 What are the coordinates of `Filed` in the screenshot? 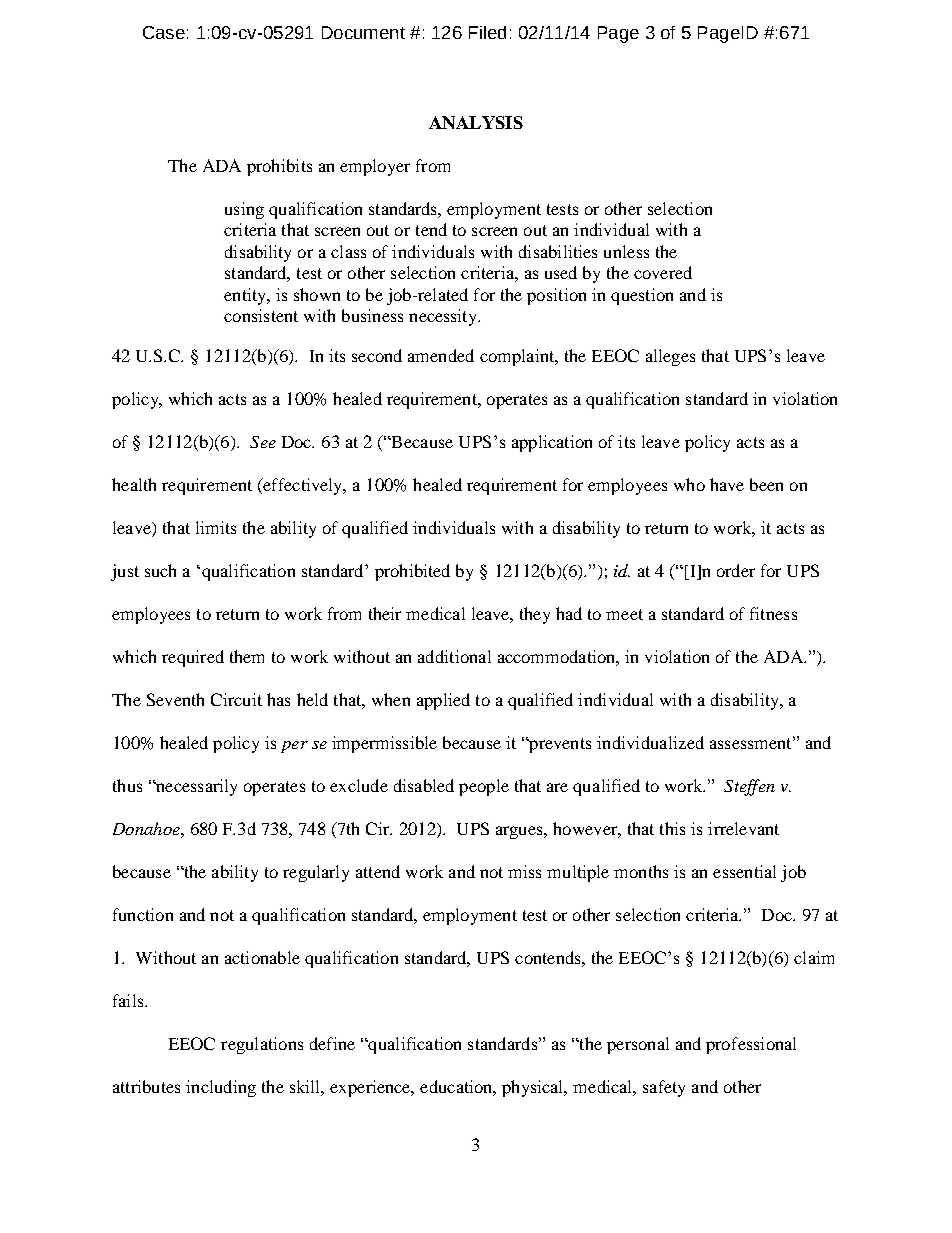 It's located at (487, 32).
